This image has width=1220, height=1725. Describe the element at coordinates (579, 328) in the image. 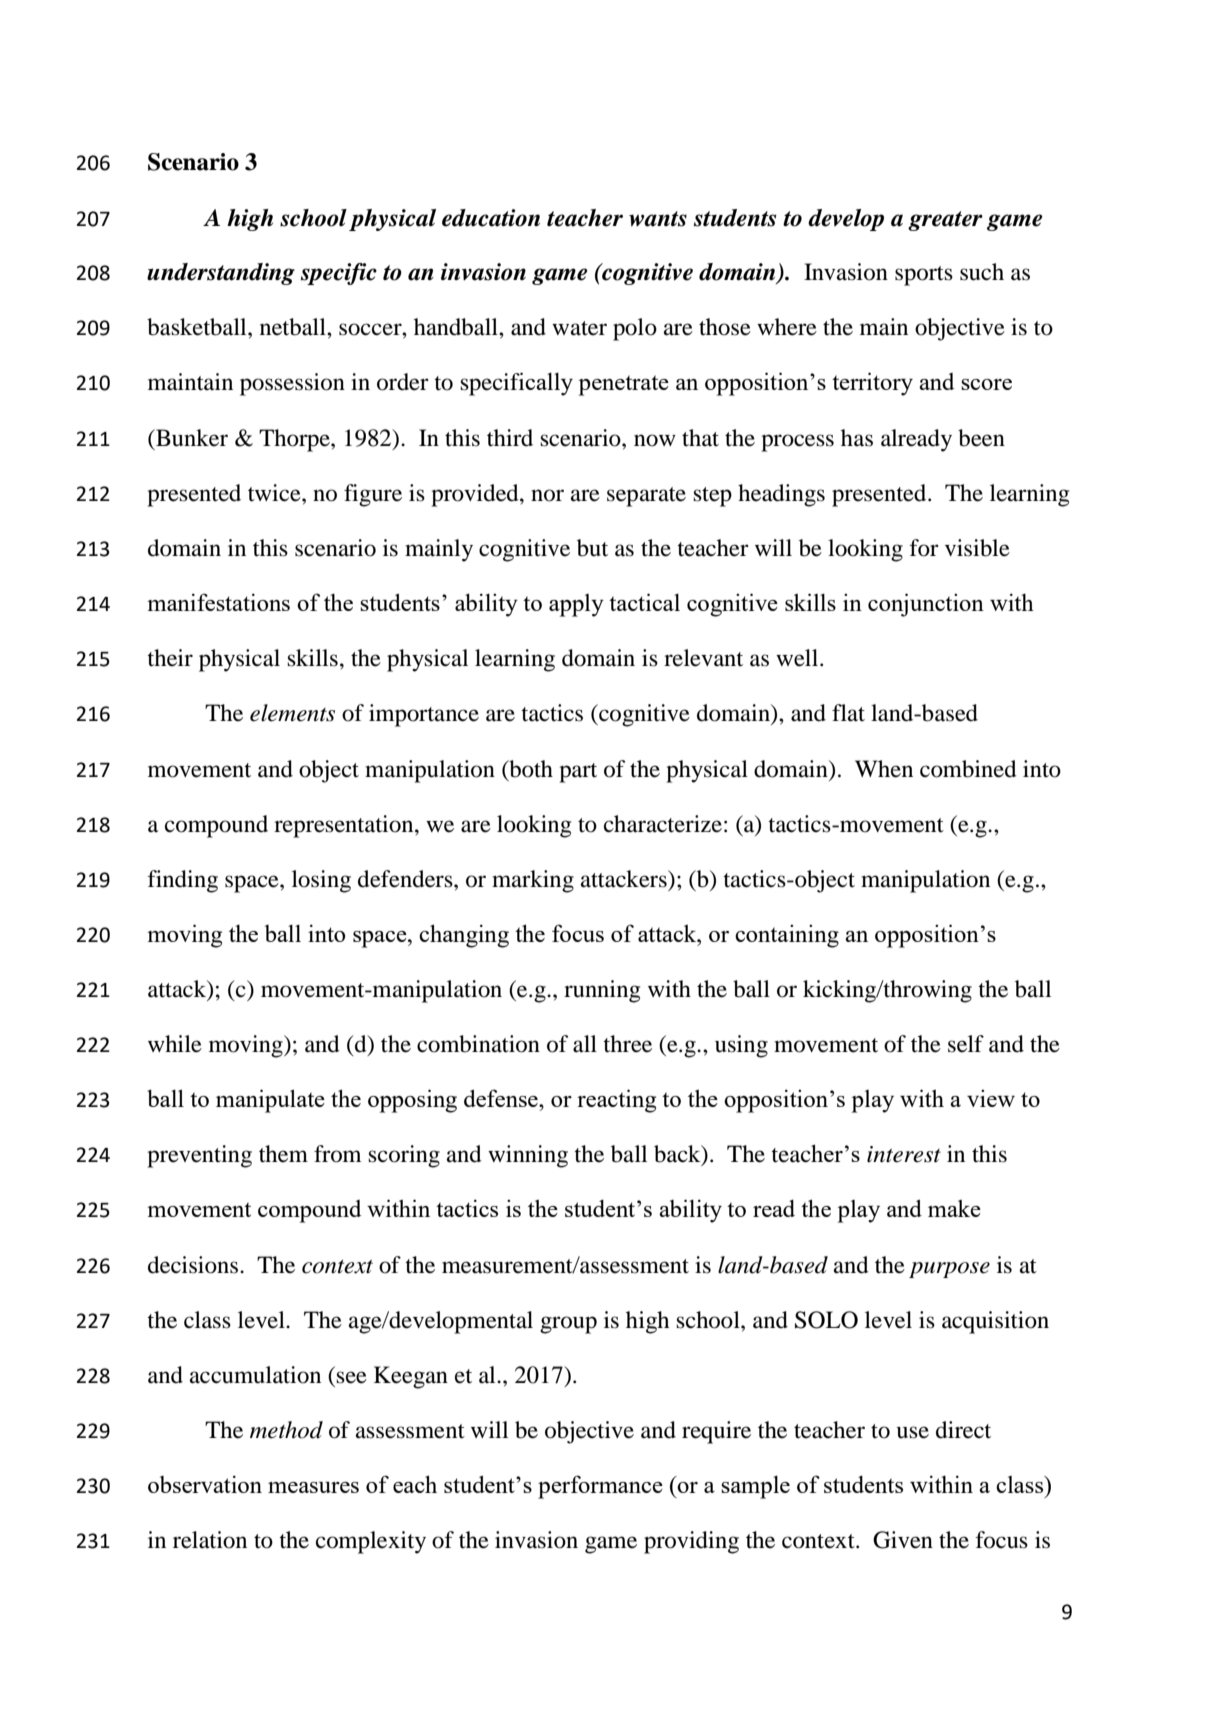

I see `water` at that location.
